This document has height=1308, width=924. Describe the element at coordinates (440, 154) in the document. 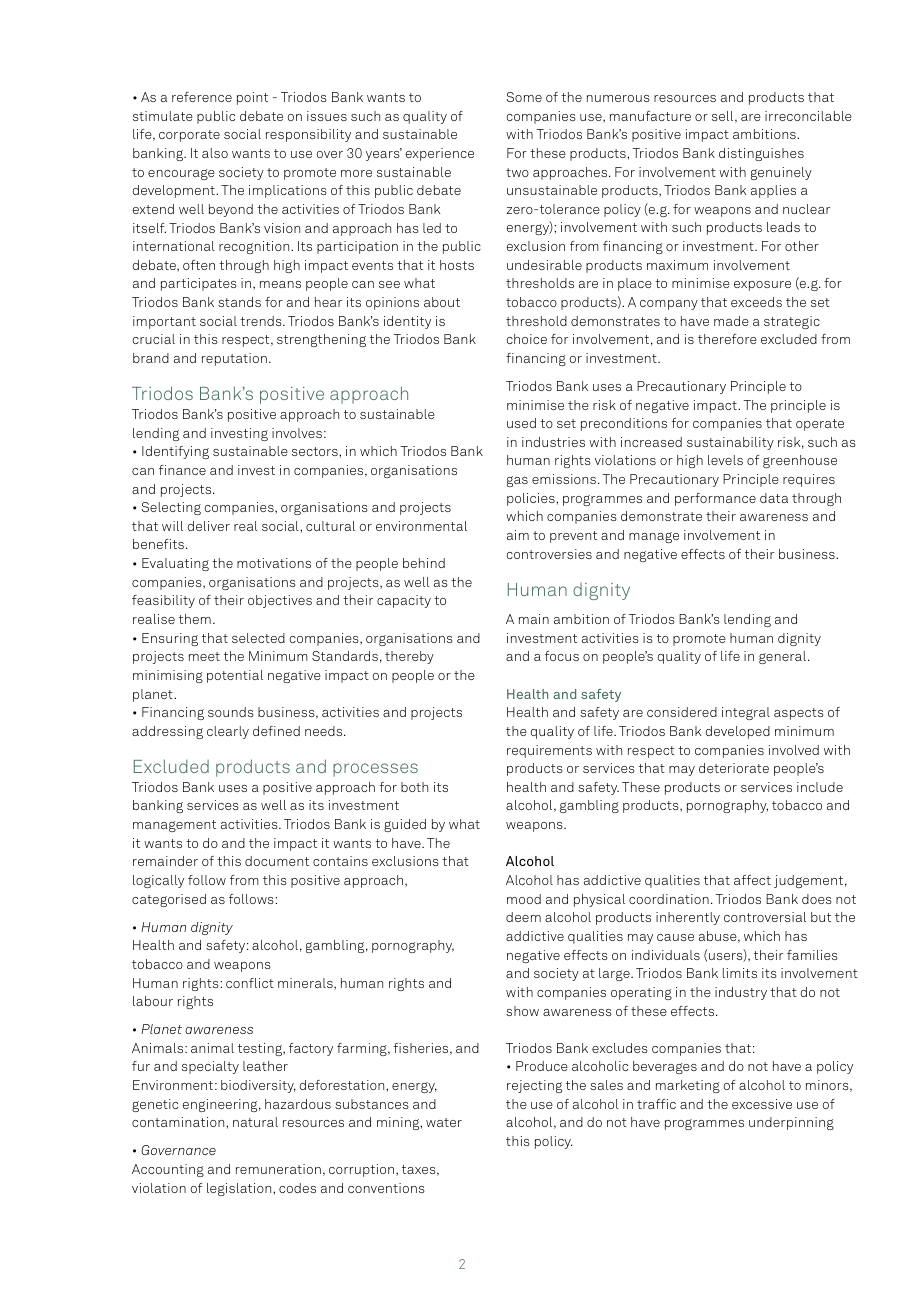

I see `experience` at that location.
